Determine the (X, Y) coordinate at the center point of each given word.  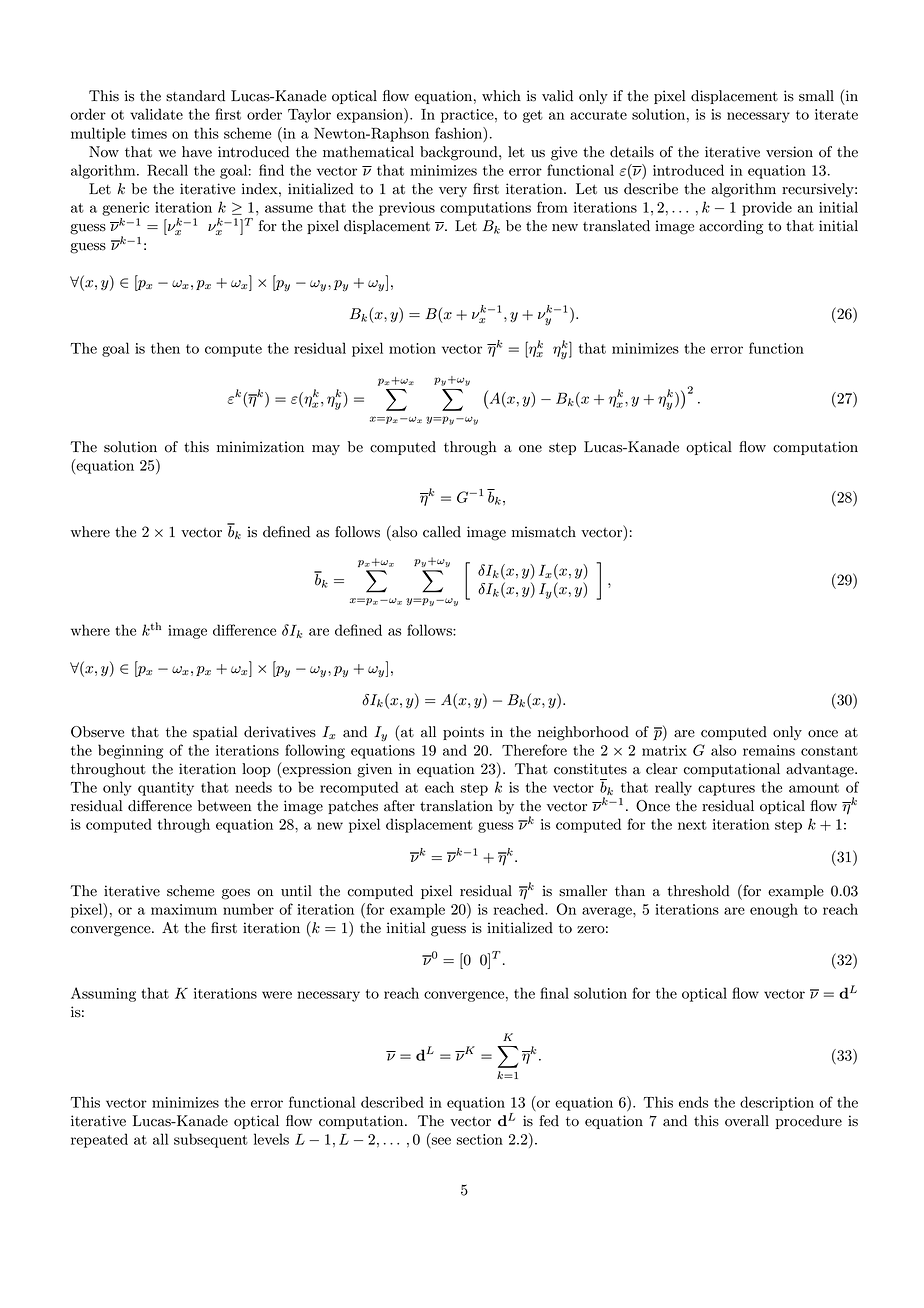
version (789, 152)
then (165, 348)
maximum (184, 909)
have (197, 152)
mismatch (544, 532)
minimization (260, 447)
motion (412, 348)
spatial (215, 733)
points (463, 733)
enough (774, 910)
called (442, 532)
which (501, 96)
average (608, 912)
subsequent (211, 1140)
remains (769, 750)
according (731, 227)
